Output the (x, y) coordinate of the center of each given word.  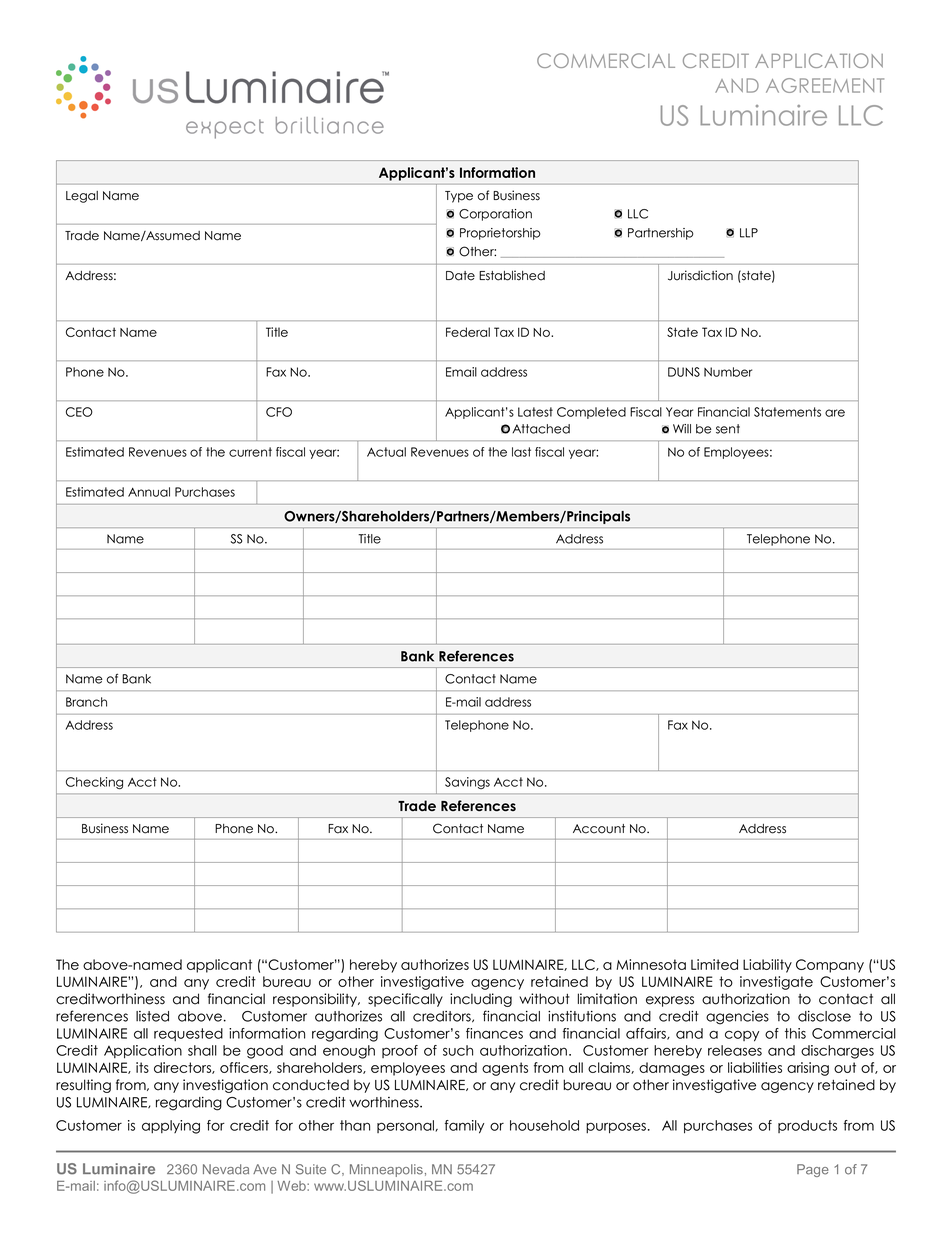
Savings (467, 783)
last (521, 452)
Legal (82, 197)
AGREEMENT (825, 85)
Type (459, 197)
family (464, 1127)
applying (171, 1127)
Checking (94, 783)
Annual (149, 492)
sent (728, 429)
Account (599, 829)
